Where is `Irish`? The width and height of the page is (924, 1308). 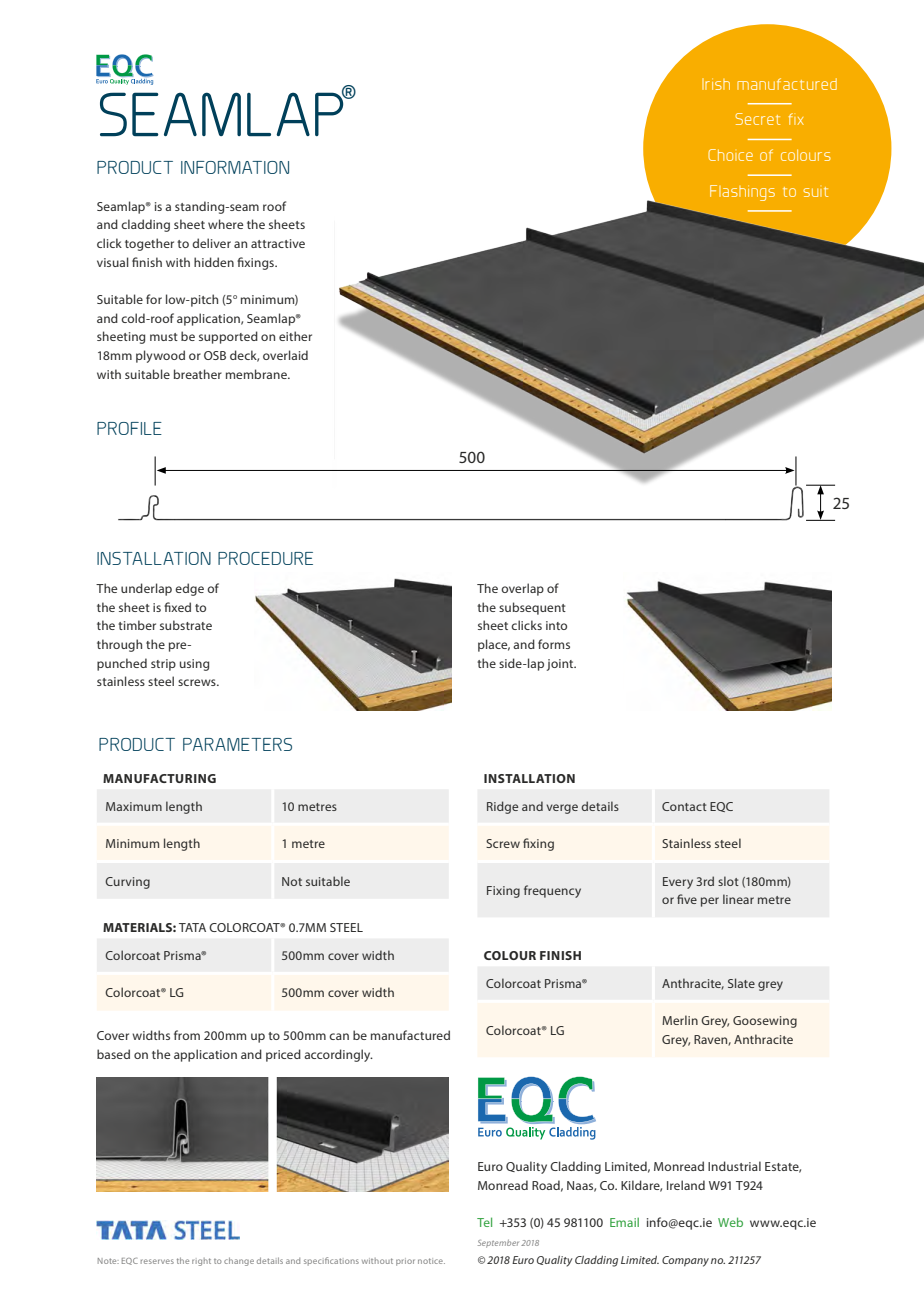
Irish is located at coordinates (716, 84).
